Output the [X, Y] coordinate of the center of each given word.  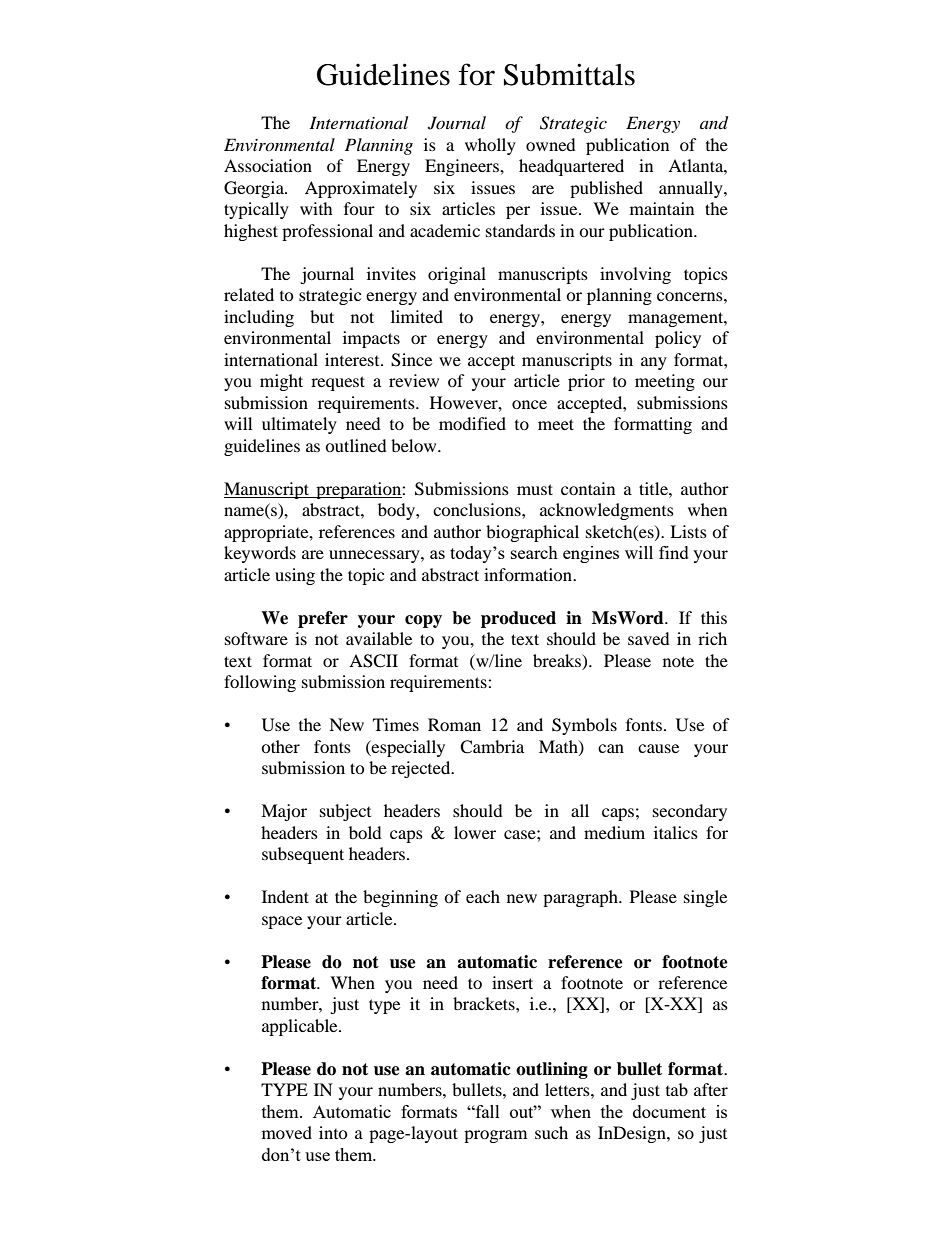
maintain [662, 208]
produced [518, 619]
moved [287, 1132]
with [316, 208]
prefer [323, 619]
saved [649, 638]
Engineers [463, 167]
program [495, 1136]
